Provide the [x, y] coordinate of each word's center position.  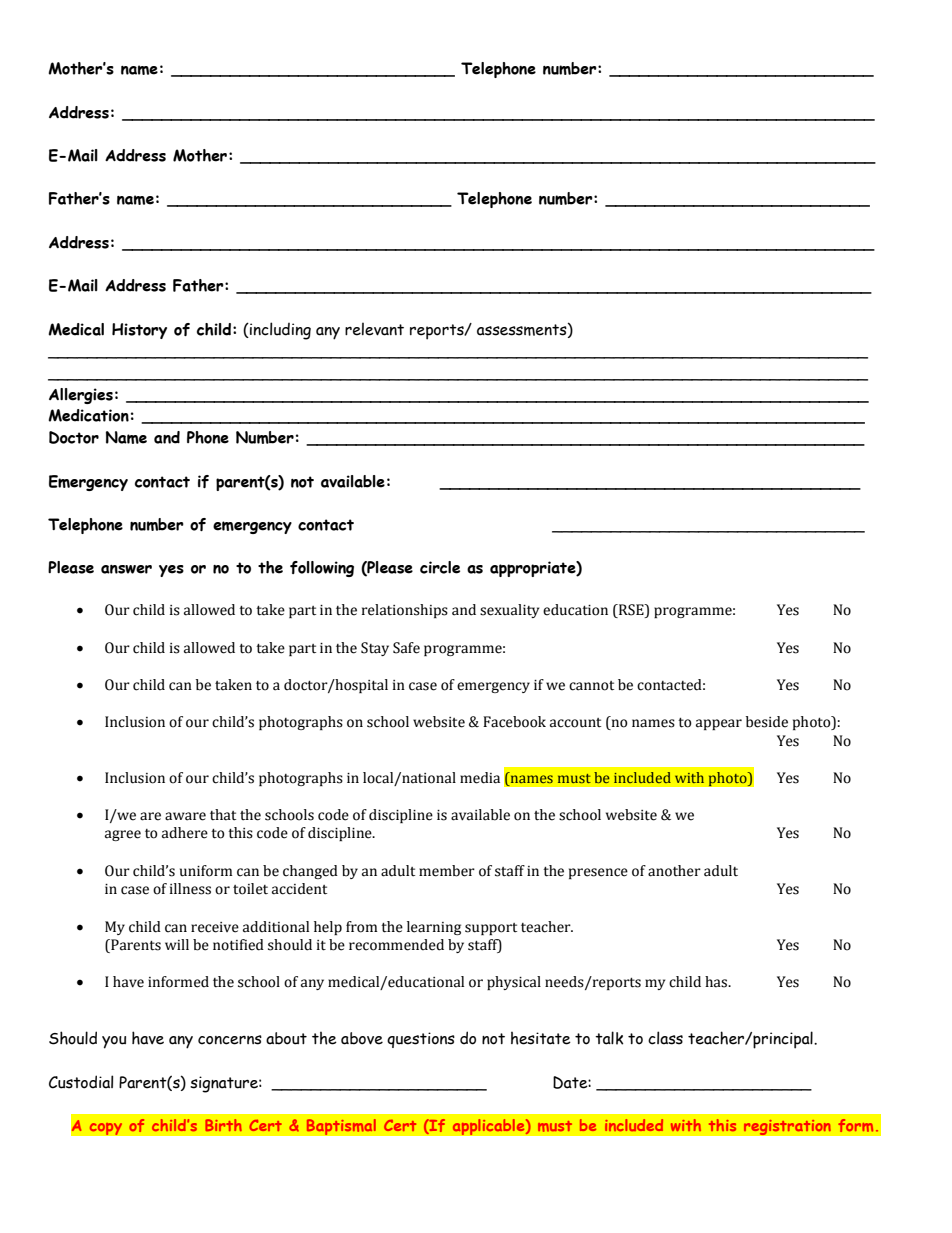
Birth [223, 1125]
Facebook [514, 722]
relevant [374, 329]
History [139, 331]
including [279, 331]
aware [185, 816]
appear [719, 724]
